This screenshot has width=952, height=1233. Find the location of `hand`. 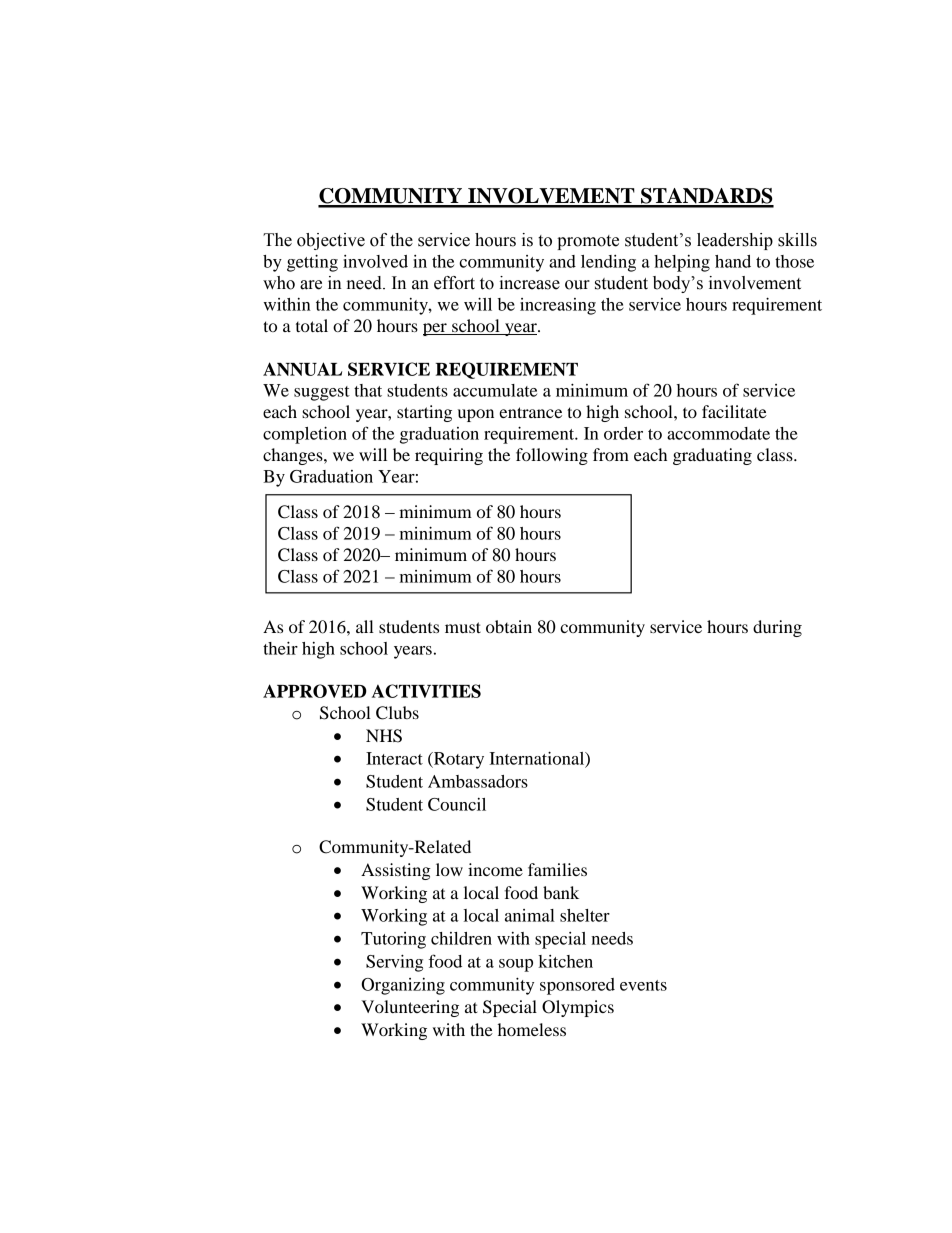

hand is located at coordinates (733, 261).
